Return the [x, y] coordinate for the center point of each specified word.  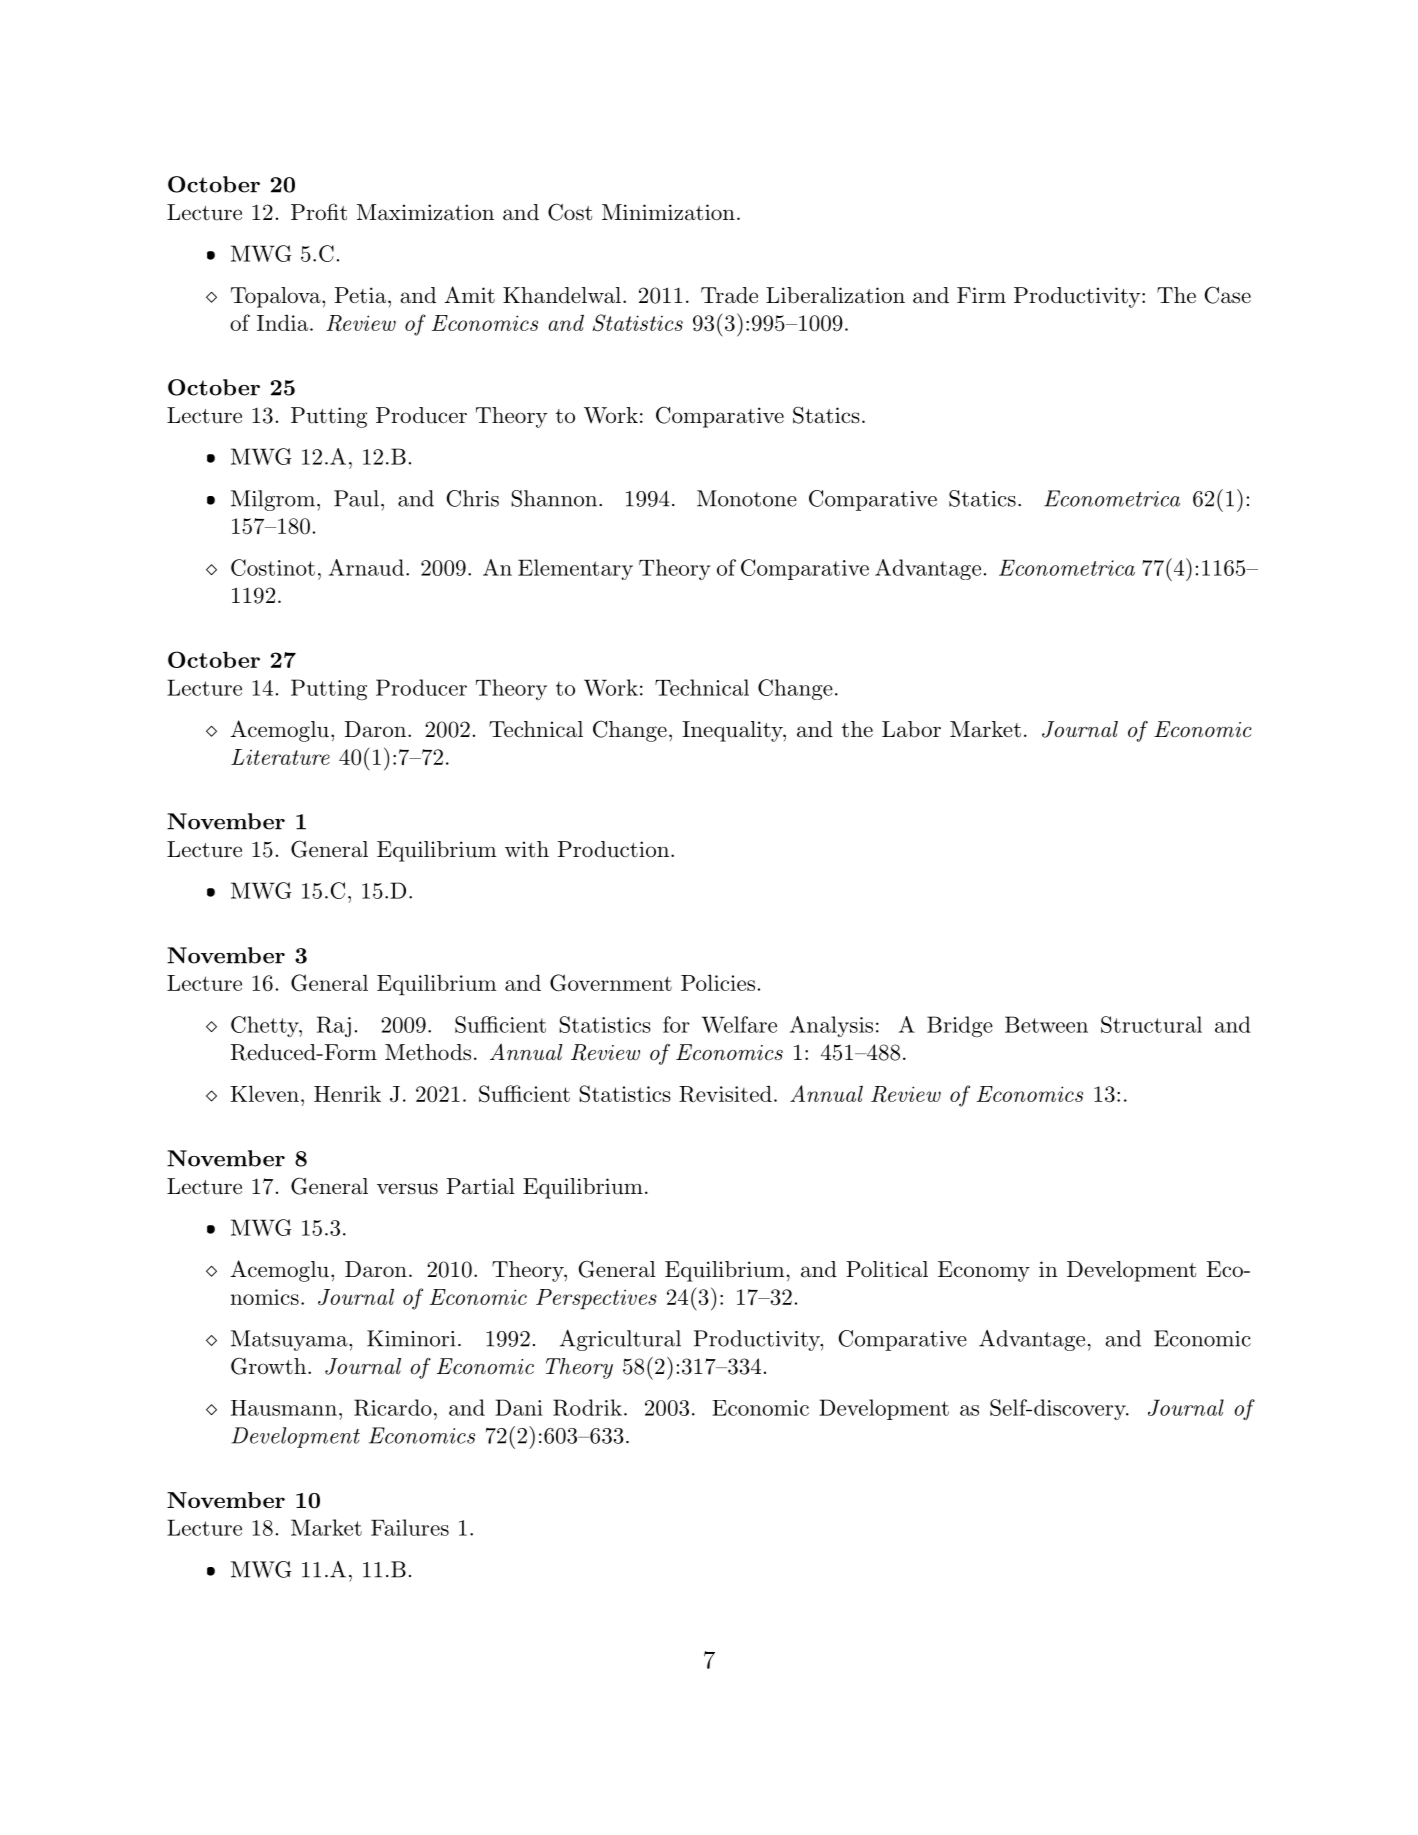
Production [613, 849]
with [527, 849]
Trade [729, 295]
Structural [1151, 1024]
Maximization [425, 212]
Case [1228, 295]
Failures [410, 1527]
